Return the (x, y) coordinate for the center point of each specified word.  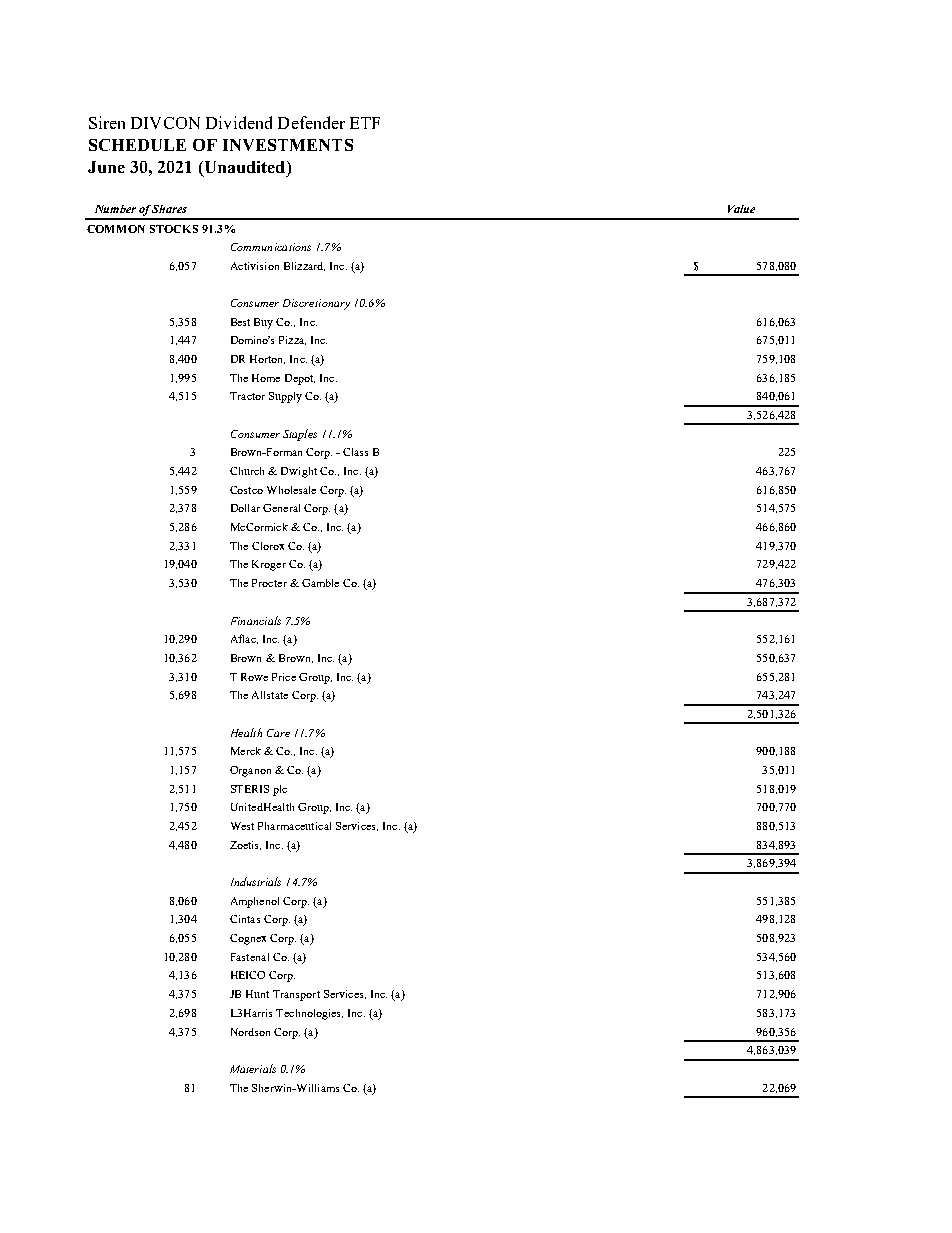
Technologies (309, 1014)
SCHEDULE (137, 145)
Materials (253, 1068)
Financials (256, 620)
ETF (365, 123)
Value (741, 209)
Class (355, 452)
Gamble (320, 583)
